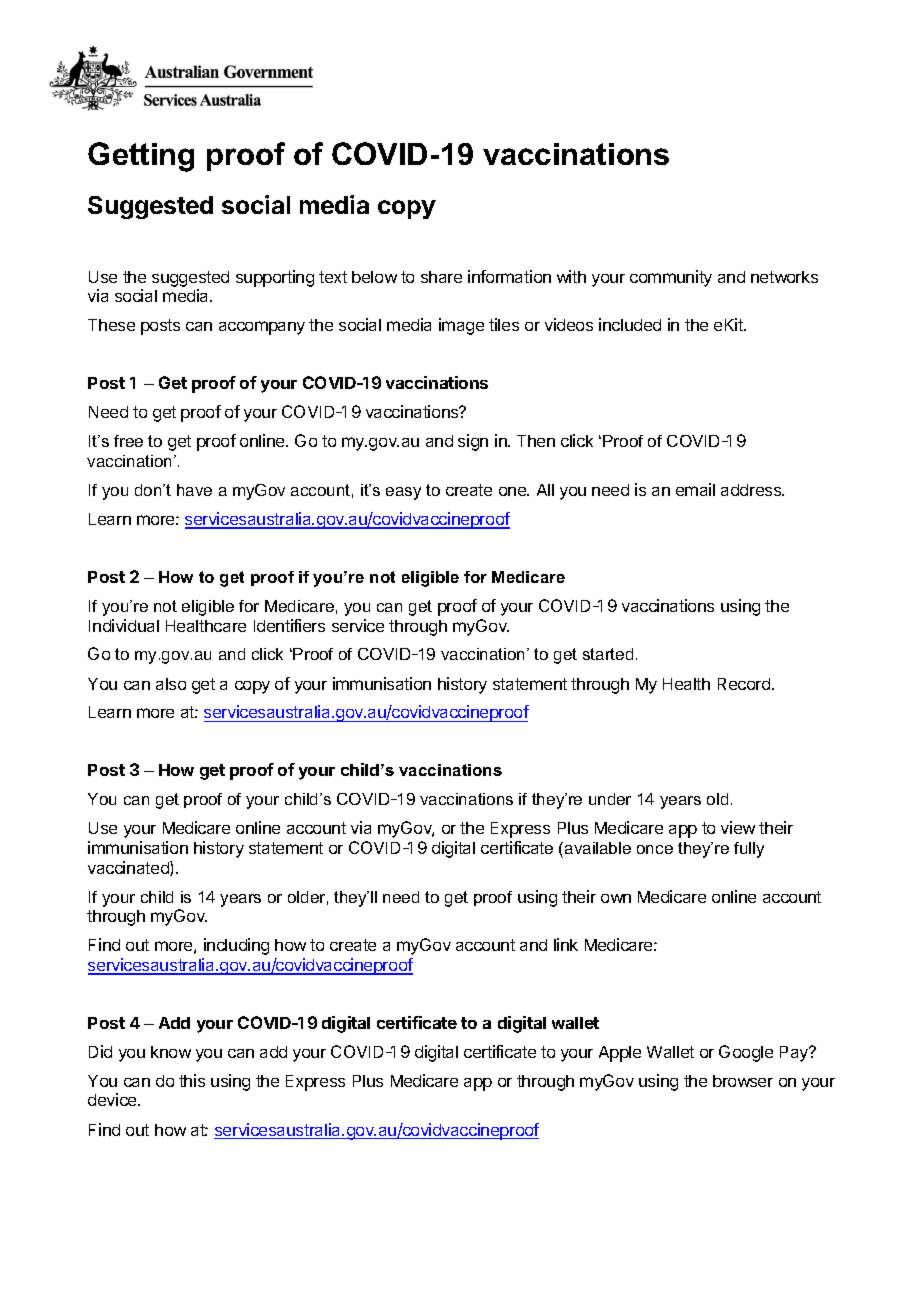  I want to click on also, so click(171, 684).
